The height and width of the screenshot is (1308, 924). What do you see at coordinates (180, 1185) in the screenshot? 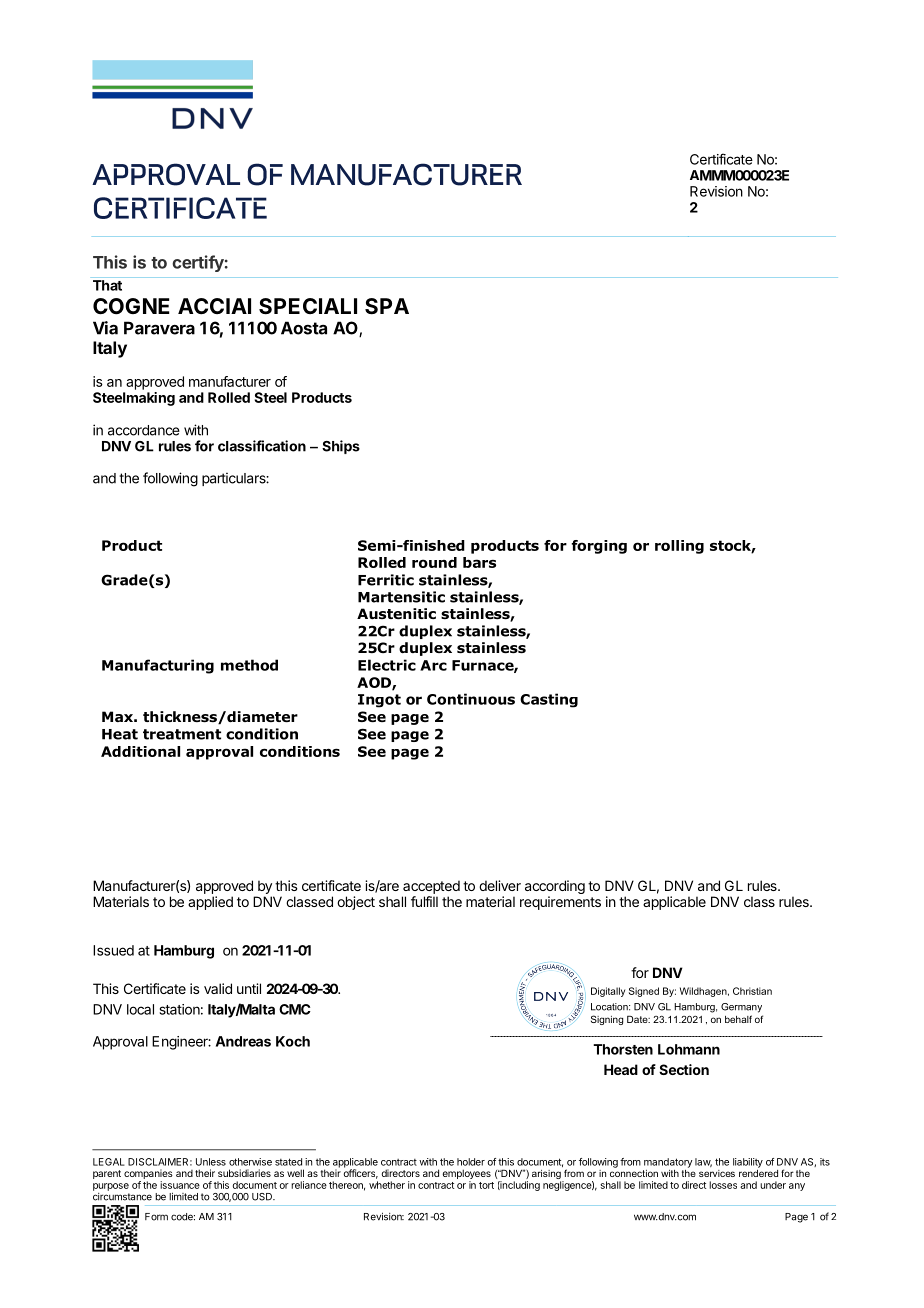
I see `issuance` at bounding box center [180, 1185].
